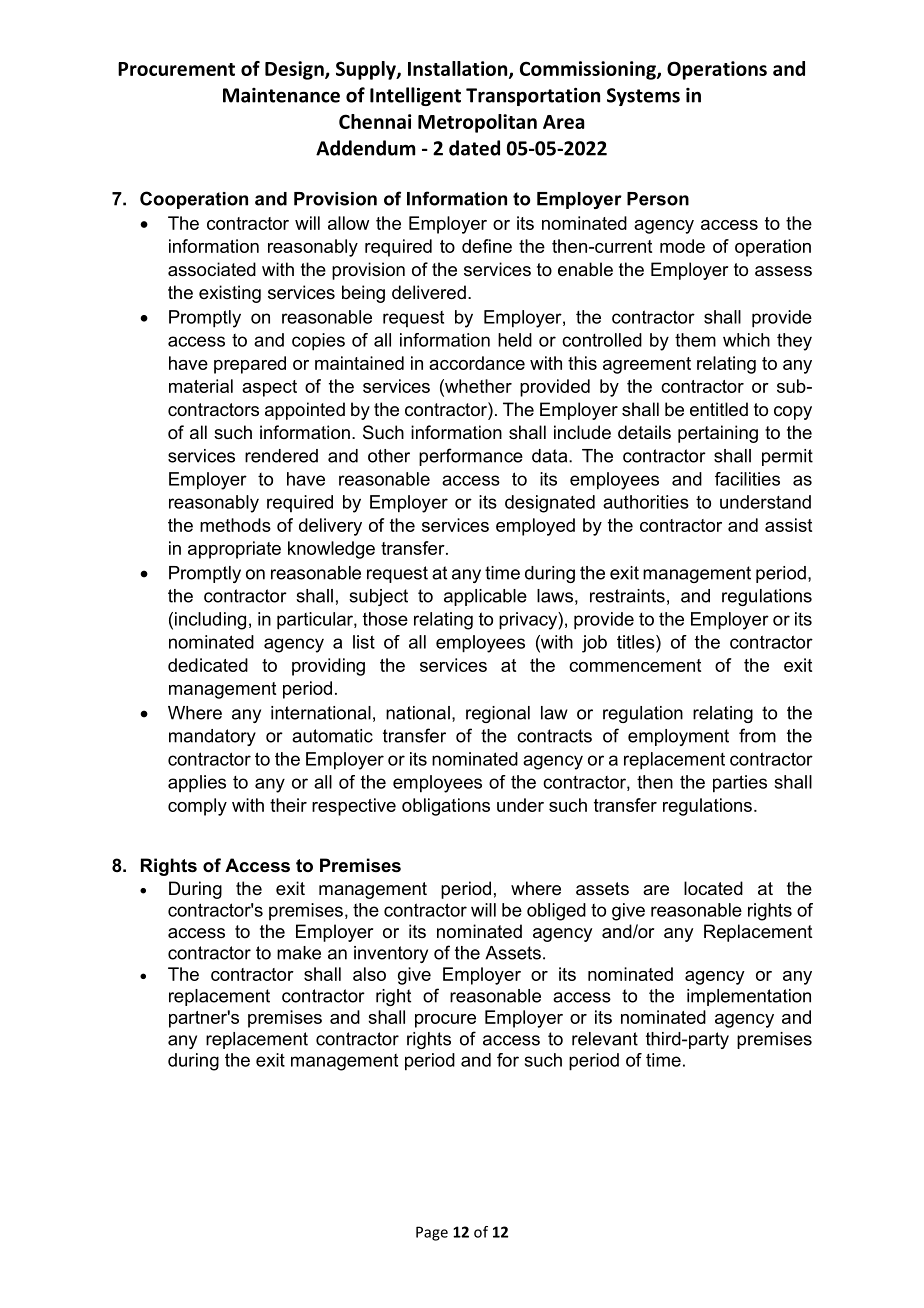 The width and height of the image is (924, 1308). Describe the element at coordinates (485, 597) in the image. I see `applicable` at that location.
